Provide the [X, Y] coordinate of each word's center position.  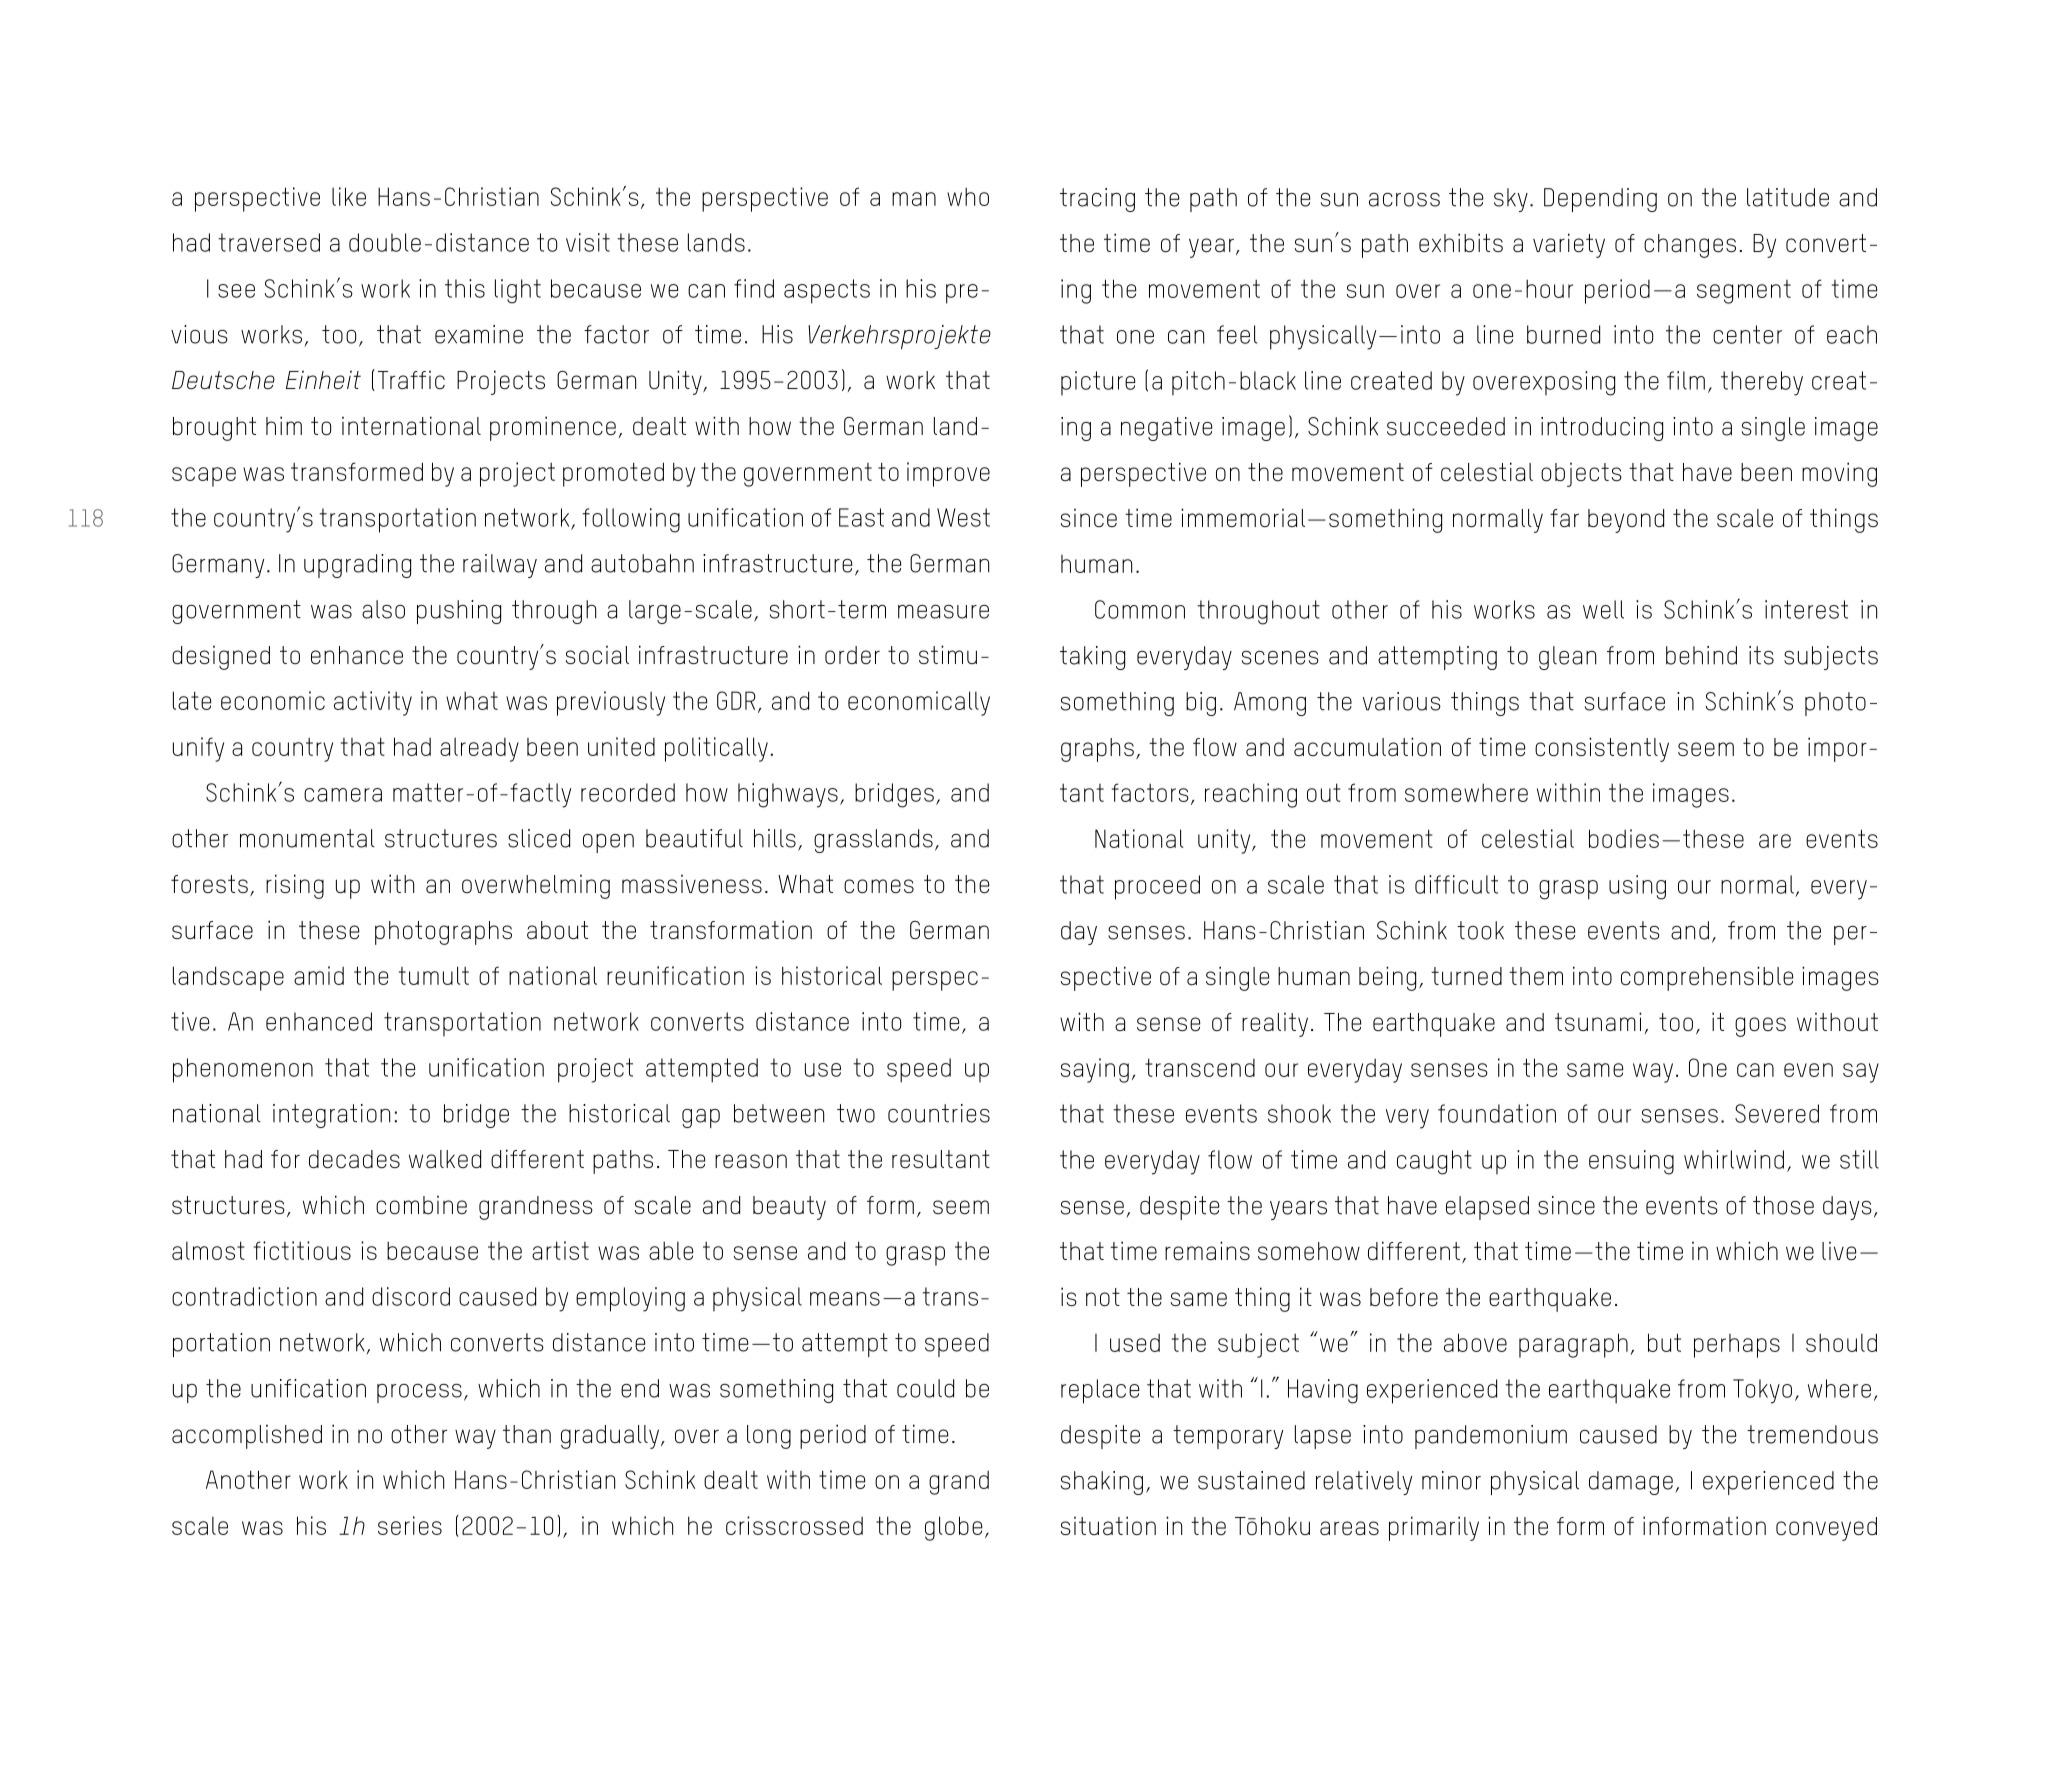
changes [1690, 246]
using [1637, 887]
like [349, 196]
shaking [1102, 1483]
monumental [307, 838]
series [410, 1525]
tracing [1097, 200]
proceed [1157, 887]
